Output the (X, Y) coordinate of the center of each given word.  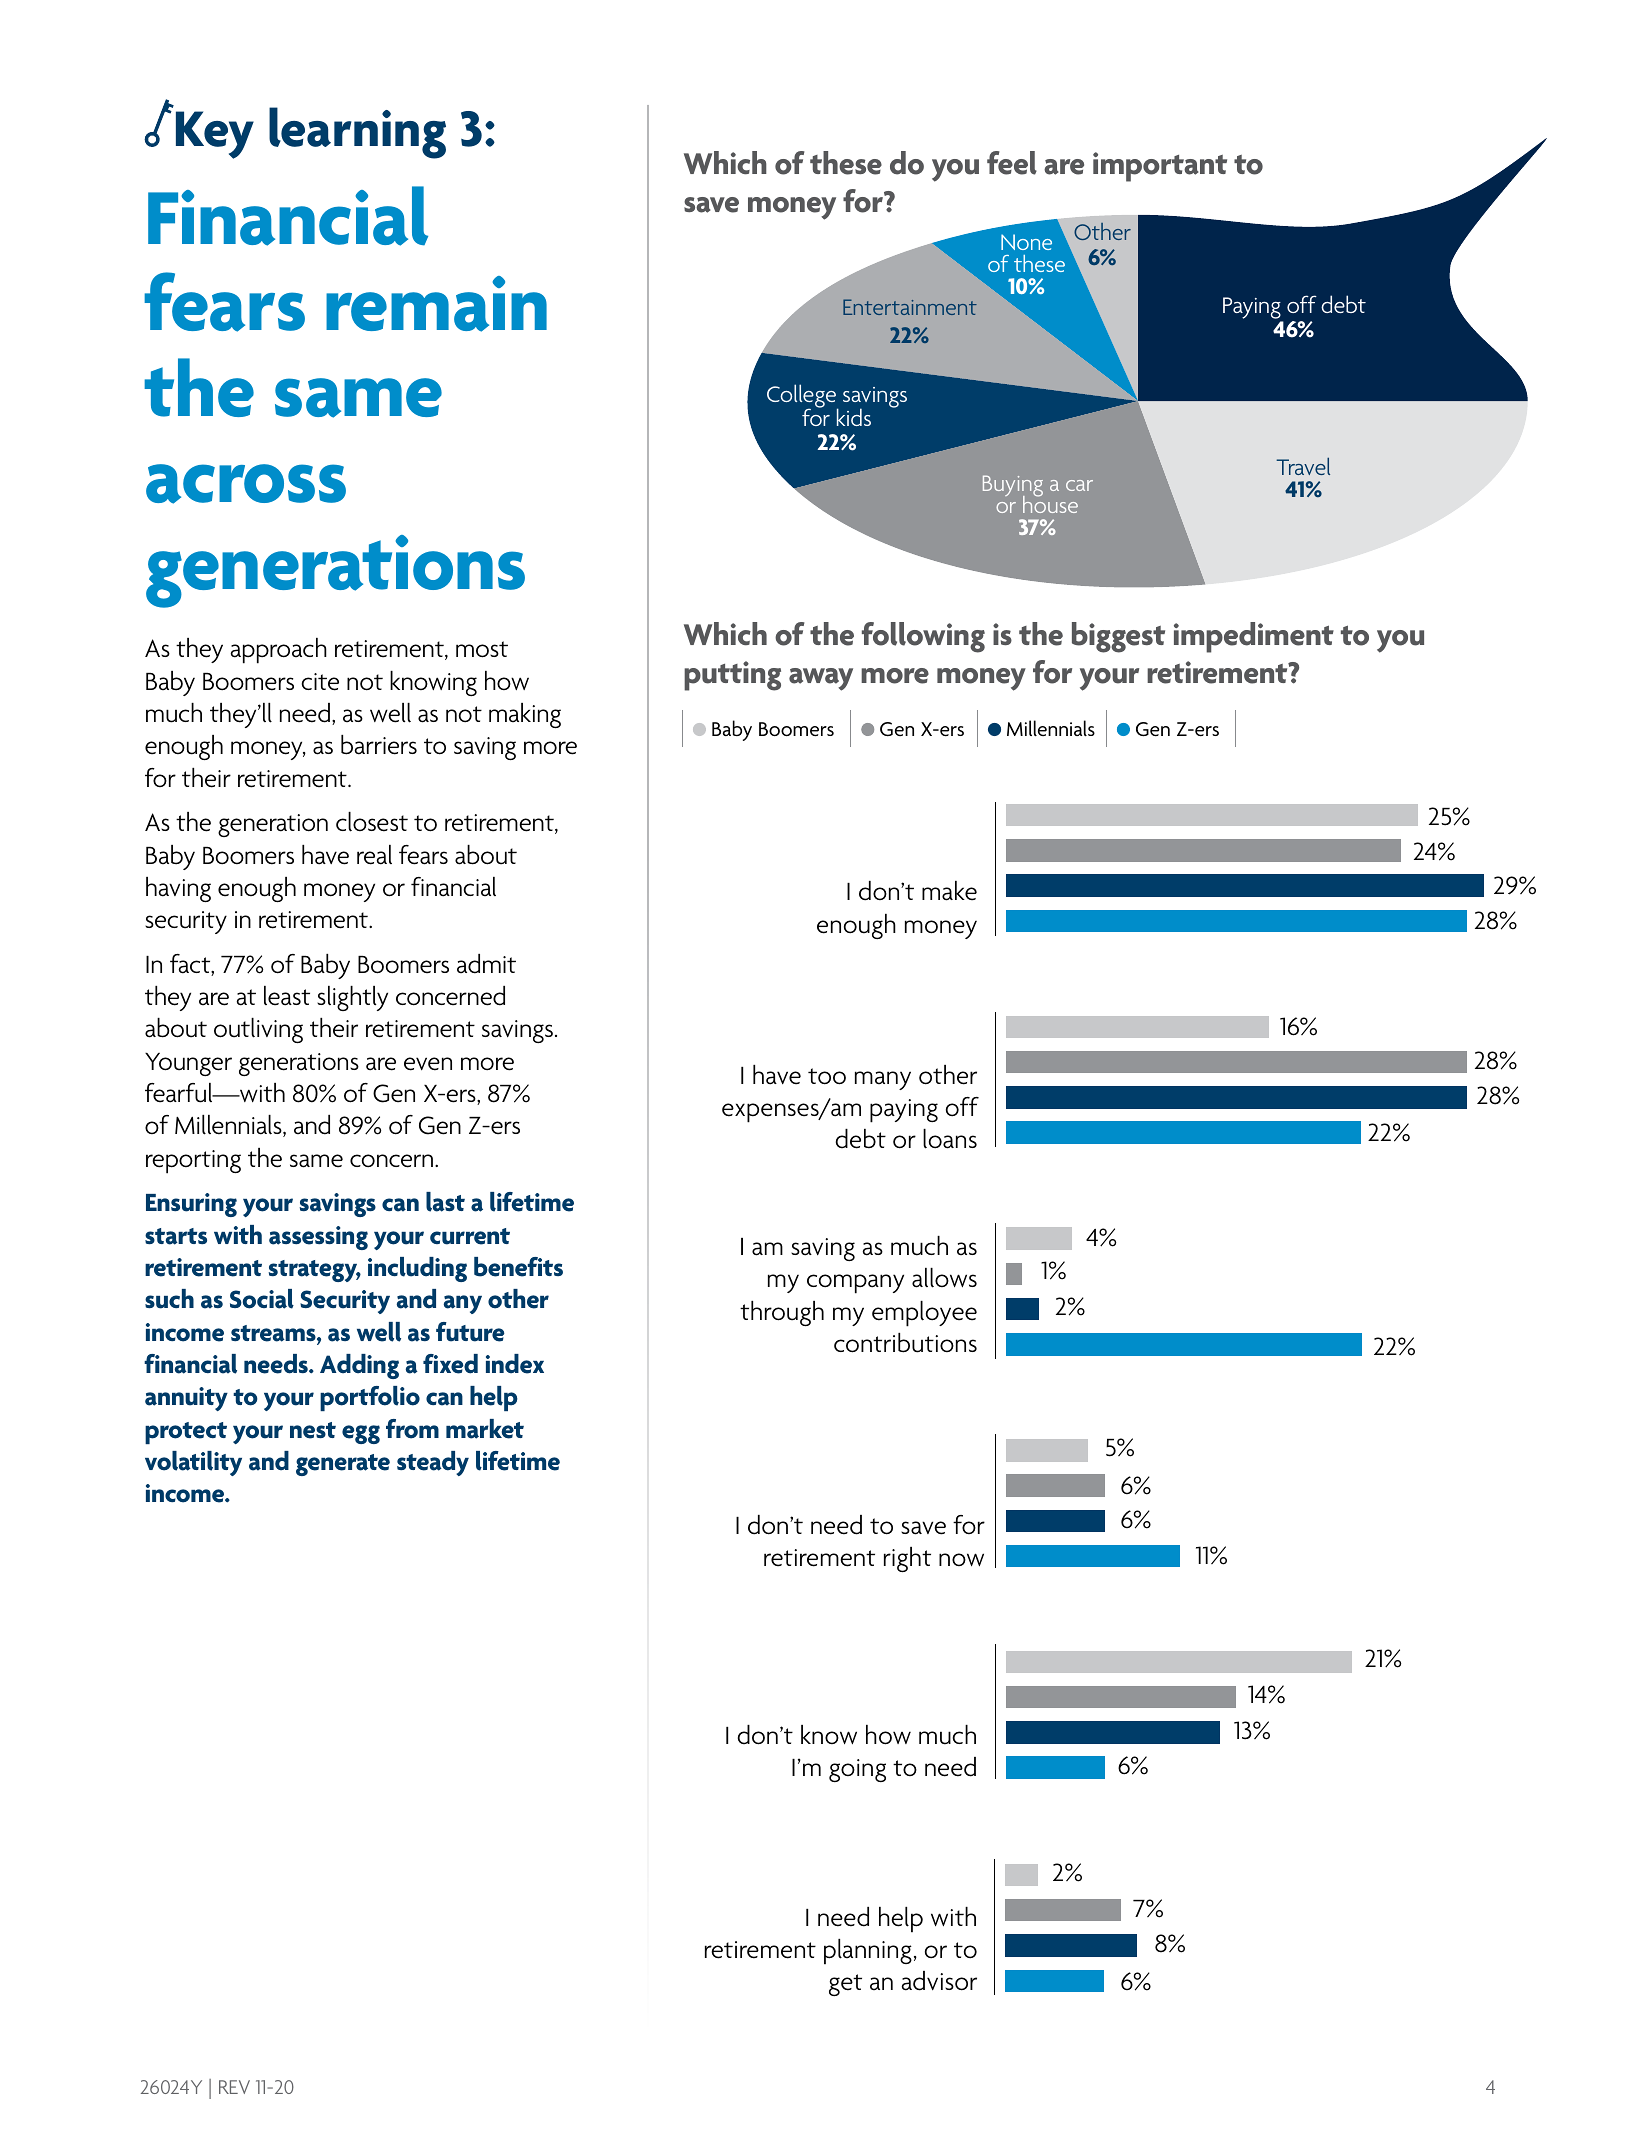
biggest (1118, 637)
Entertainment (910, 307)
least (287, 996)
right (907, 1559)
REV (234, 2087)
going (857, 1770)
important (1160, 167)
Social (262, 1299)
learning (357, 133)
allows (944, 1278)
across (246, 484)
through (782, 1313)
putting (732, 676)
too (827, 1076)
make (949, 891)
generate (343, 1465)
